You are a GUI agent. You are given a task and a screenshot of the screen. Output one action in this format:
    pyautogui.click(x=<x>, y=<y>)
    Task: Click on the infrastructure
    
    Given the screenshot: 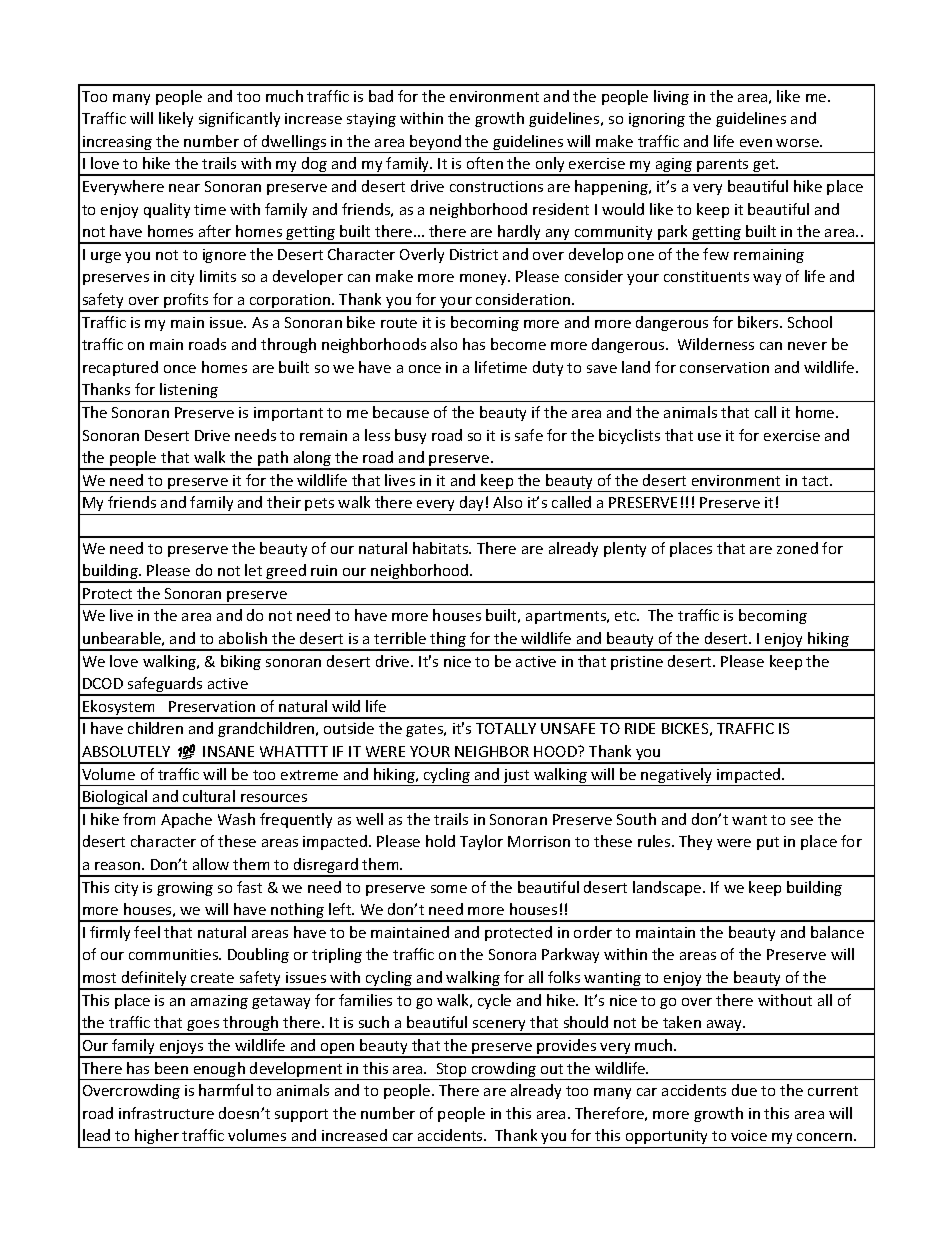 What is the action you would take?
    pyautogui.click(x=166, y=1113)
